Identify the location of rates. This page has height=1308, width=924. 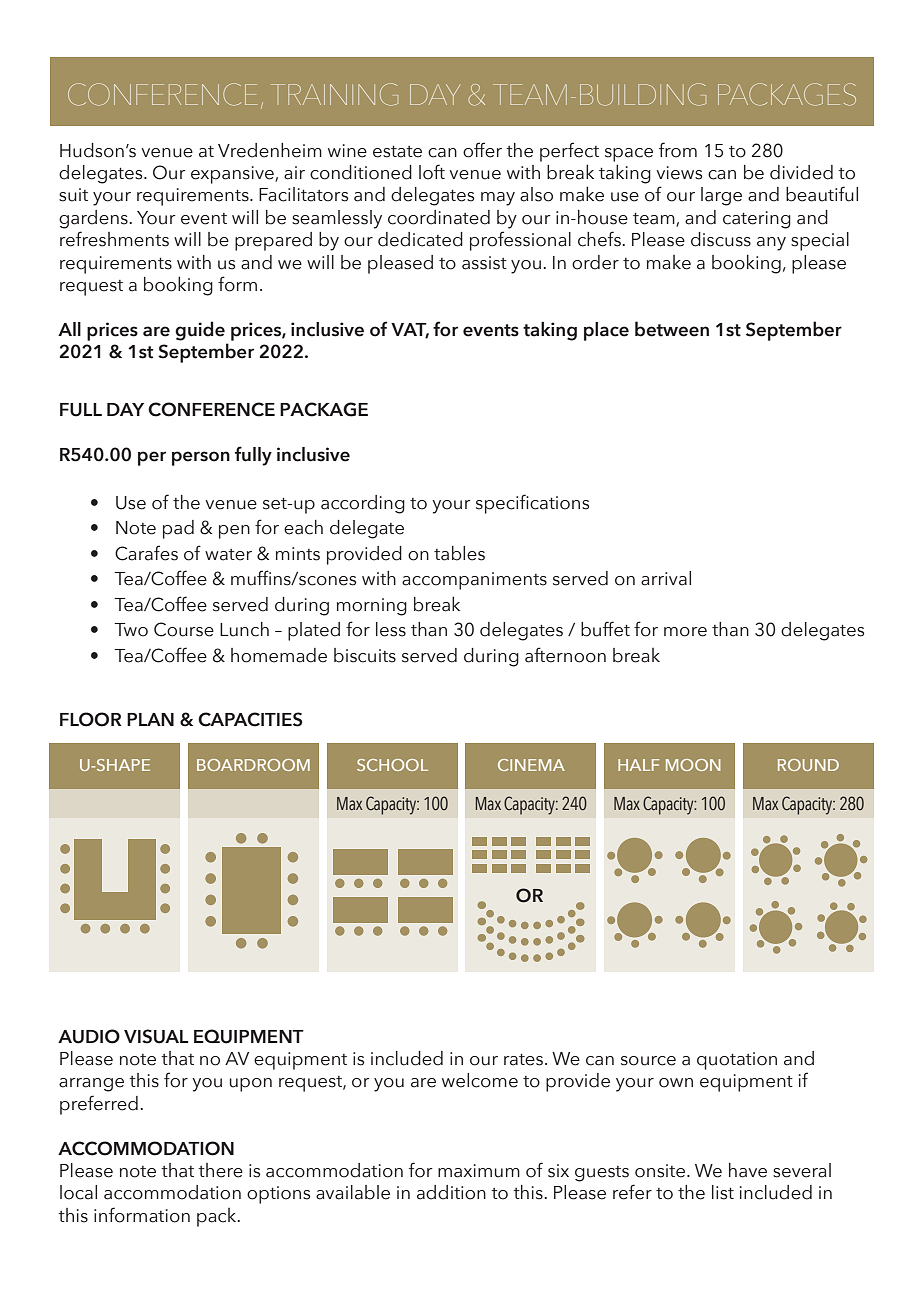
(523, 1060).
